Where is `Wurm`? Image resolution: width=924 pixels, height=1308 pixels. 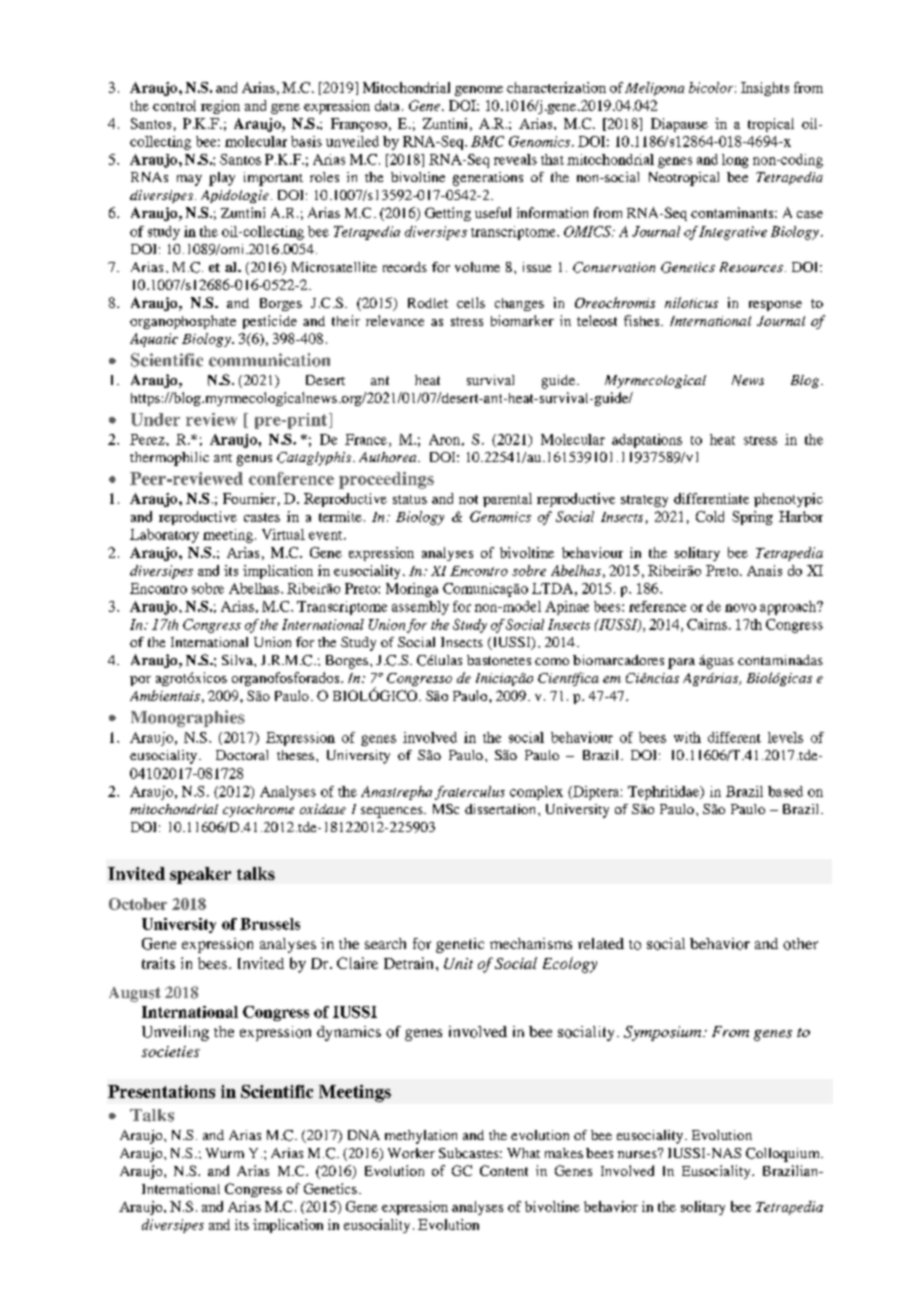
Wurm is located at coordinates (225, 1153).
